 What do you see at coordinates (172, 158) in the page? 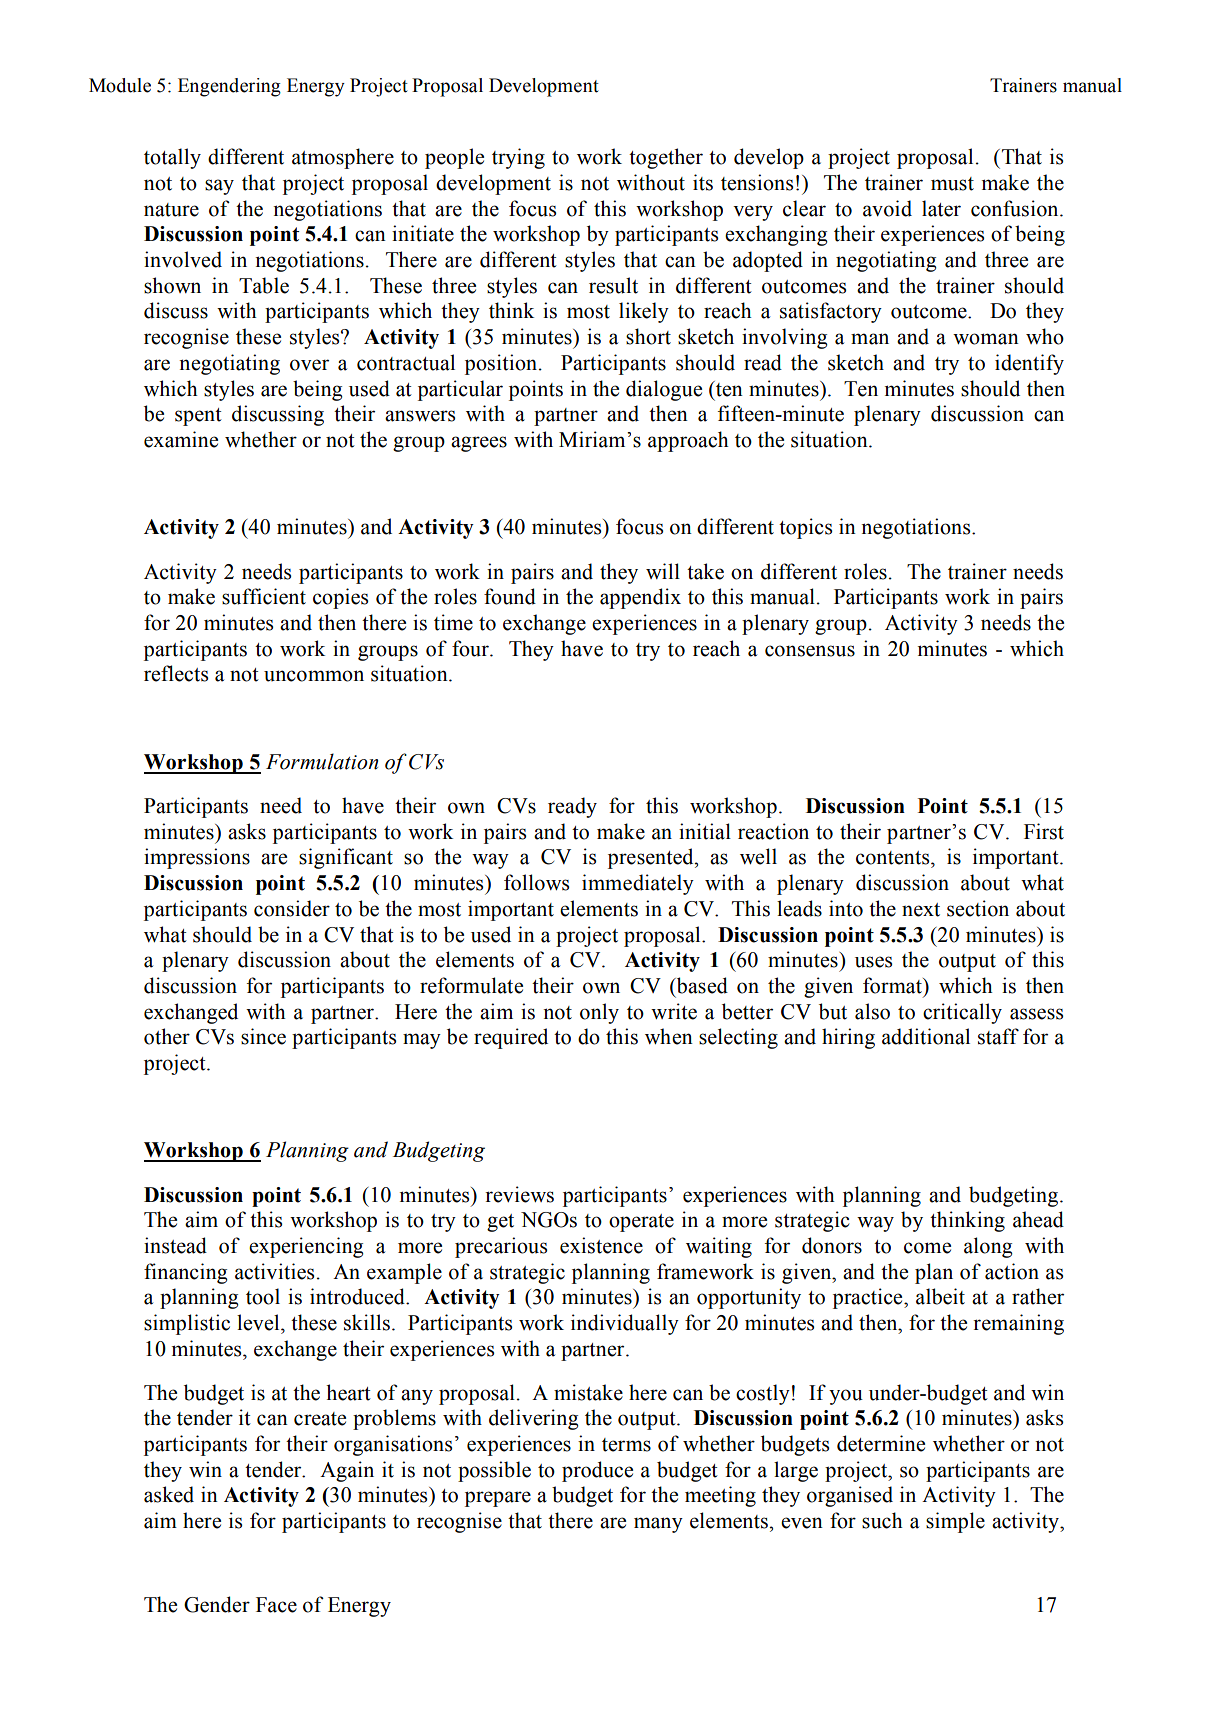
I see `totally` at bounding box center [172, 158].
